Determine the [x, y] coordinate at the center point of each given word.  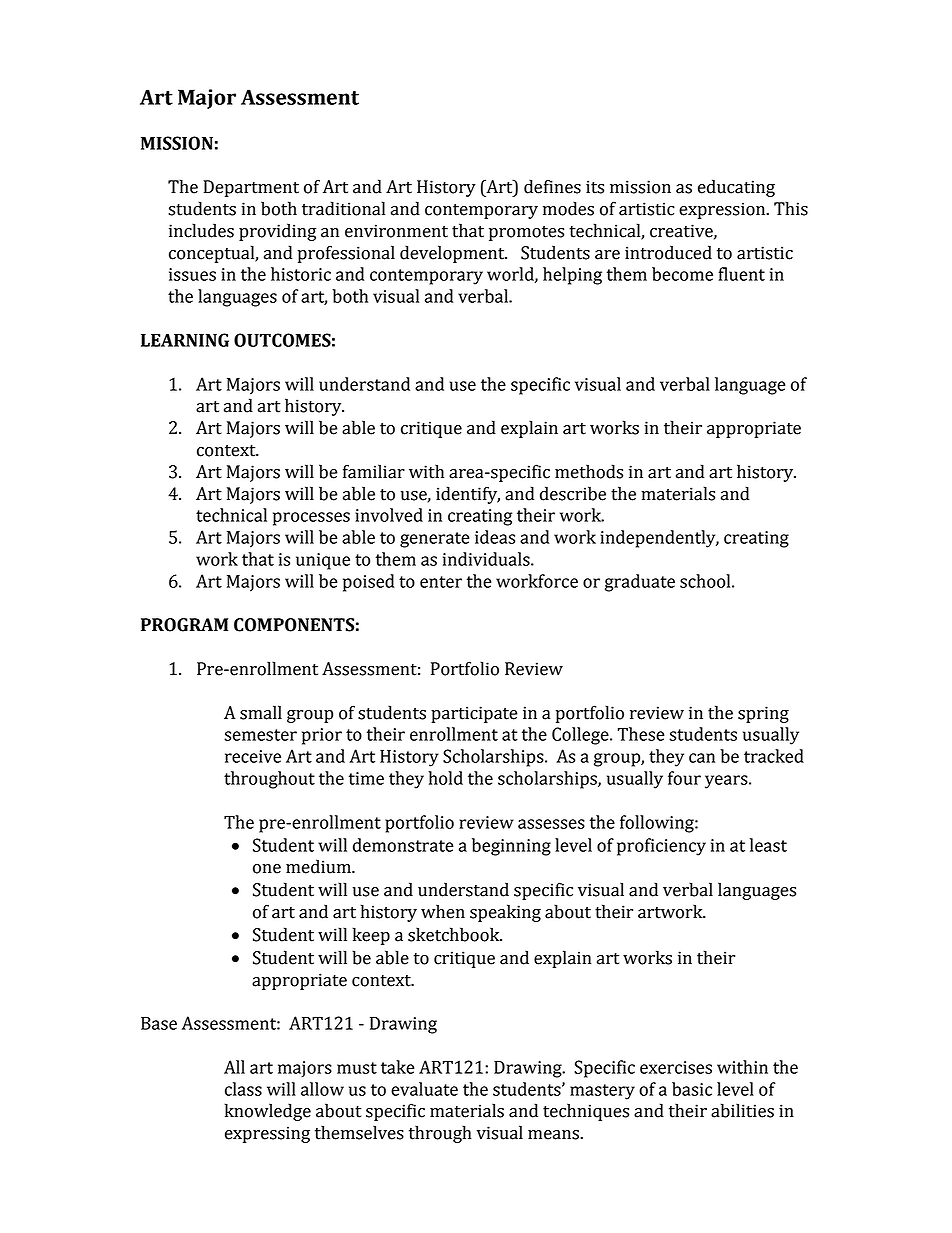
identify [468, 495]
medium [319, 866]
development [453, 254]
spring [763, 714]
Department [251, 188]
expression [723, 210]
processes [311, 519]
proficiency [661, 847]
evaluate [424, 1089]
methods [589, 471]
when [443, 911]
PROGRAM [184, 625]
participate [474, 714]
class [243, 1089]
